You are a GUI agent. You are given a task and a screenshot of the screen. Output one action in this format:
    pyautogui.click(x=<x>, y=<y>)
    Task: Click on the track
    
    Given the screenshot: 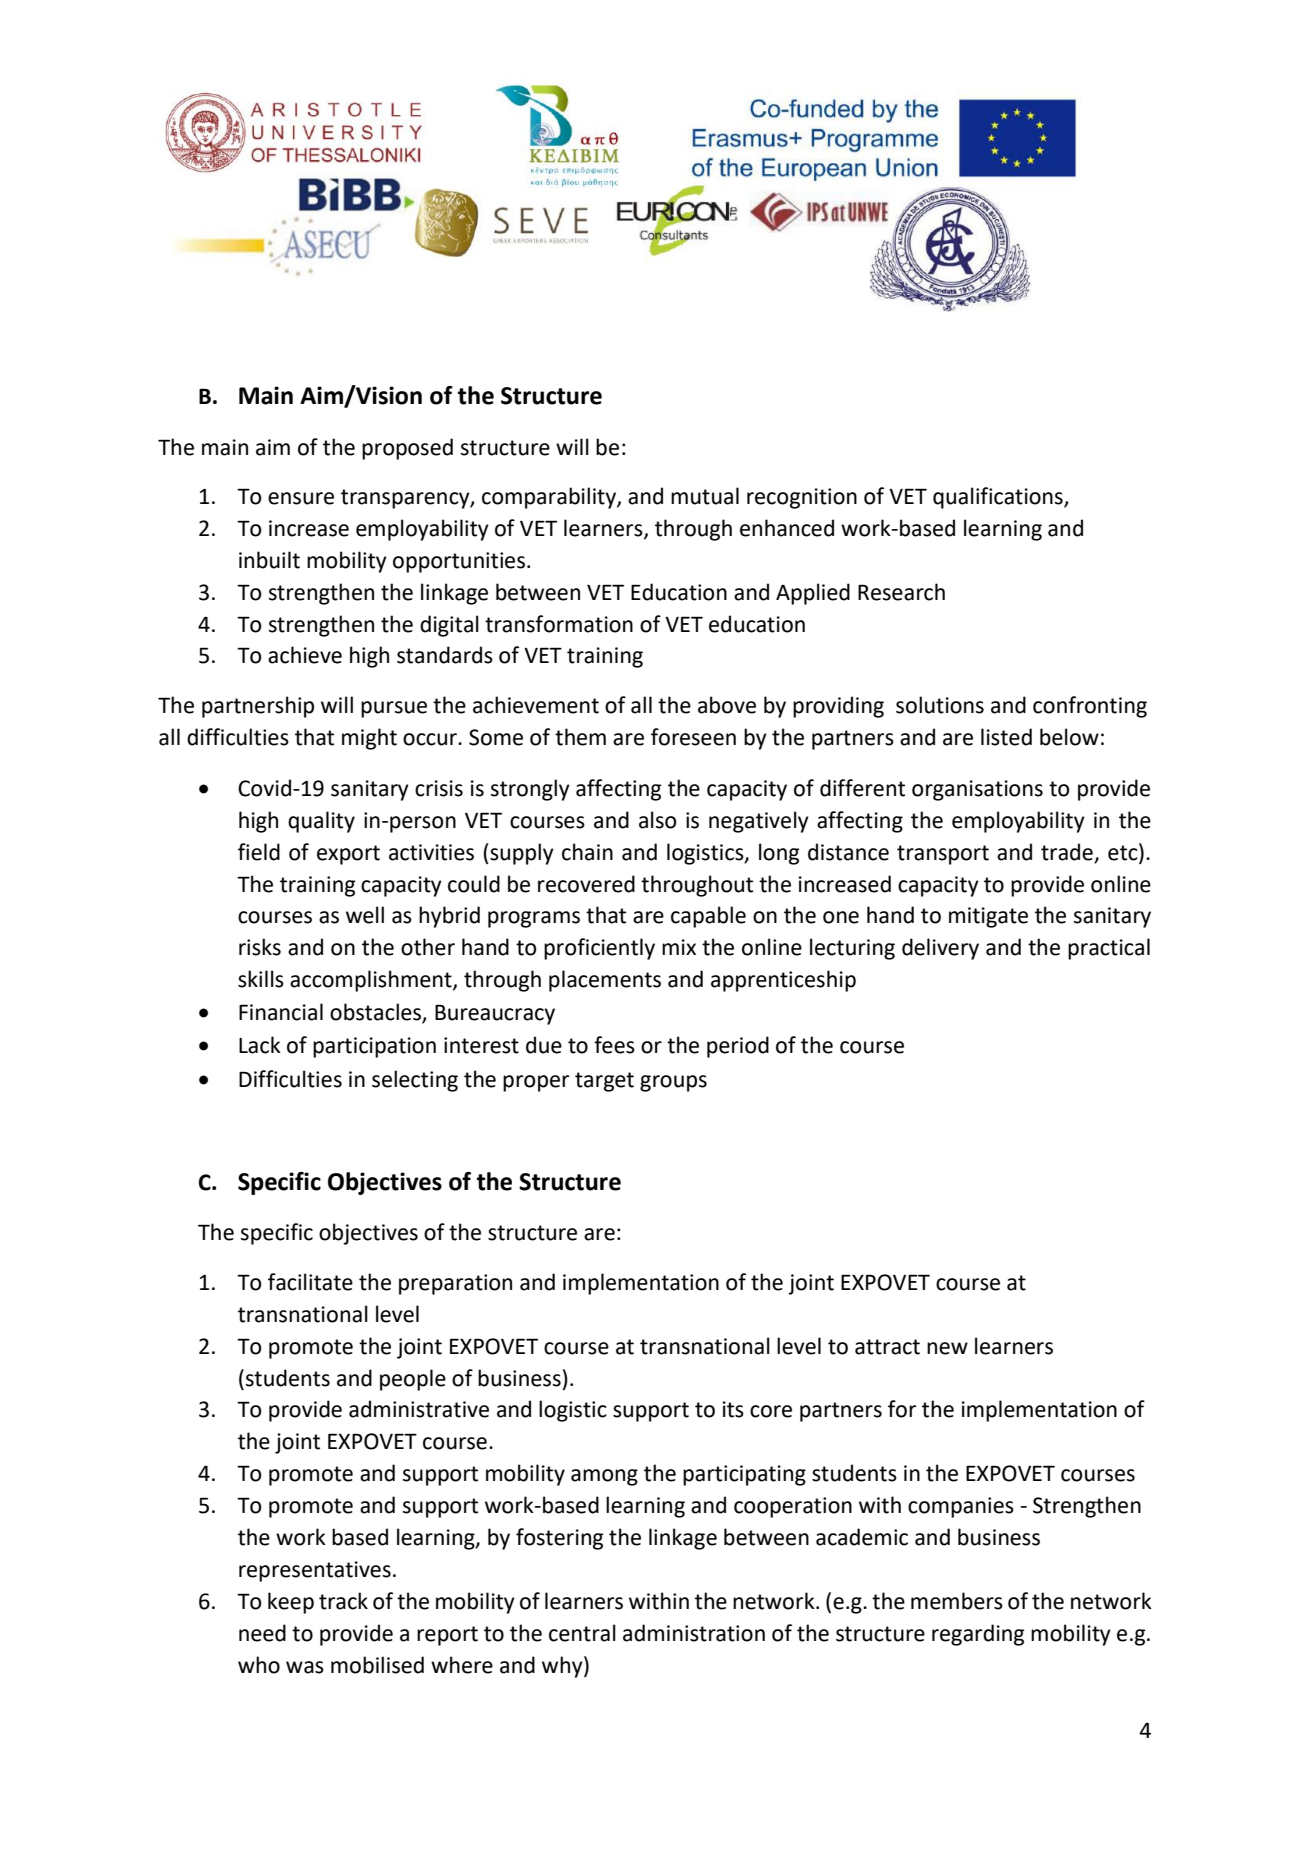 What is the action you would take?
    pyautogui.click(x=343, y=1601)
